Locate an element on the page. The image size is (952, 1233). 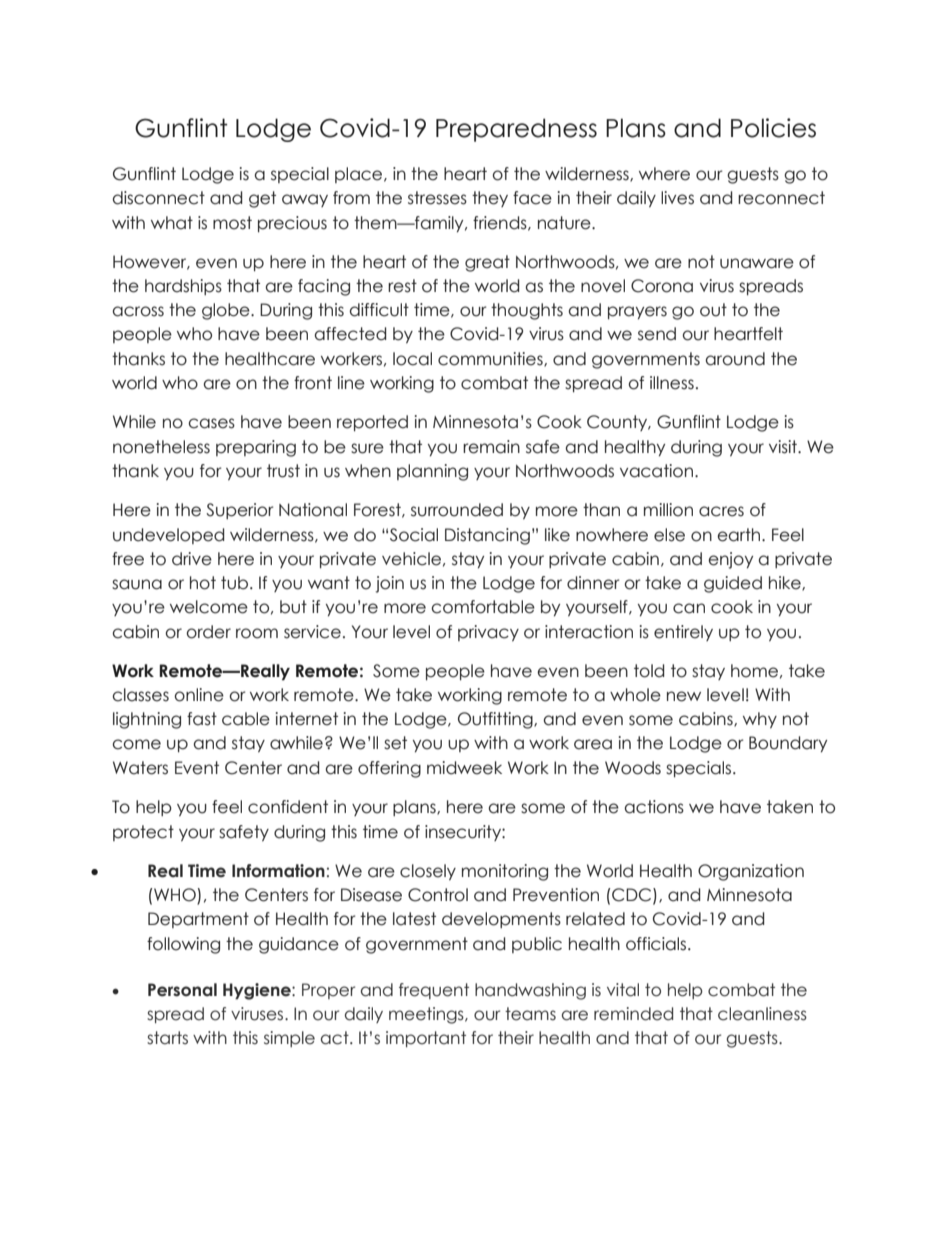
guided is located at coordinates (733, 584).
